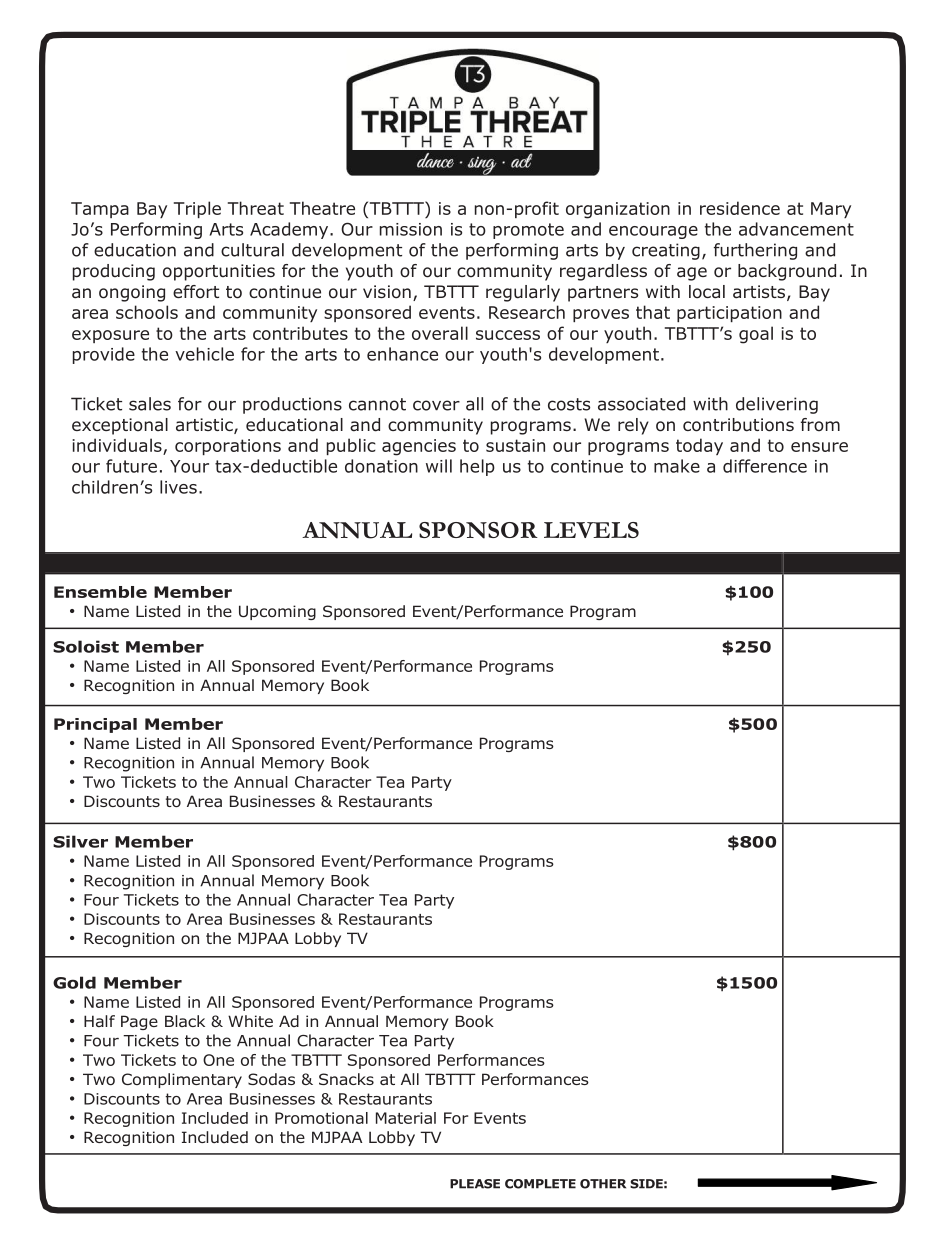 The width and height of the screenshot is (952, 1233). I want to click on Complimentary, so click(182, 1080).
